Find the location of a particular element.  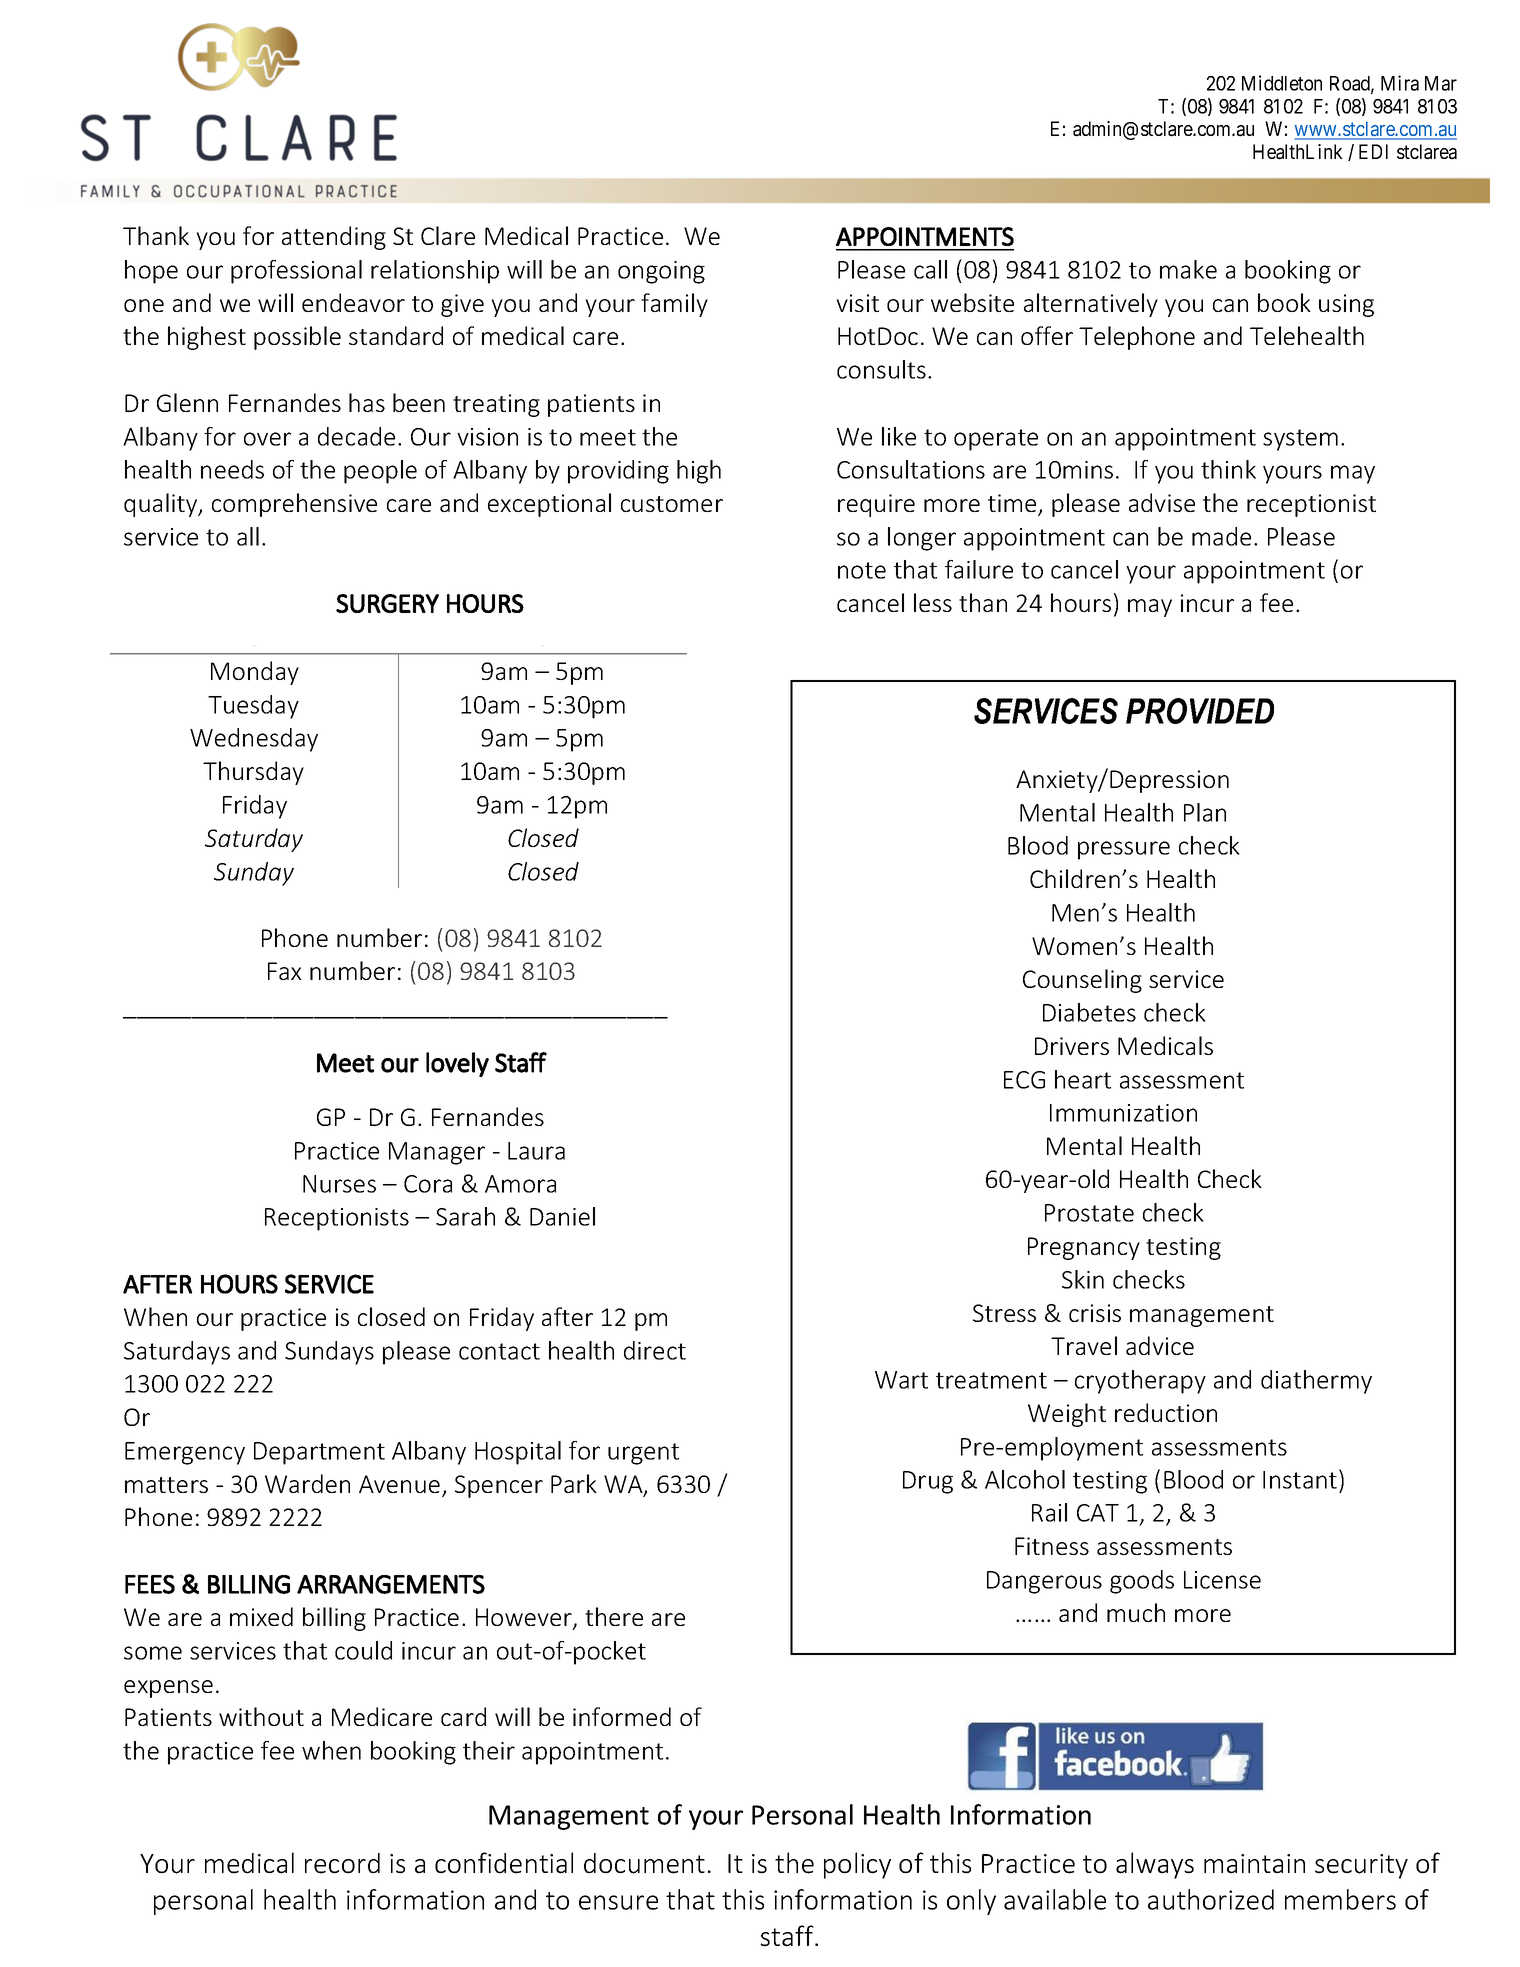

Middleton is located at coordinates (1282, 83).
